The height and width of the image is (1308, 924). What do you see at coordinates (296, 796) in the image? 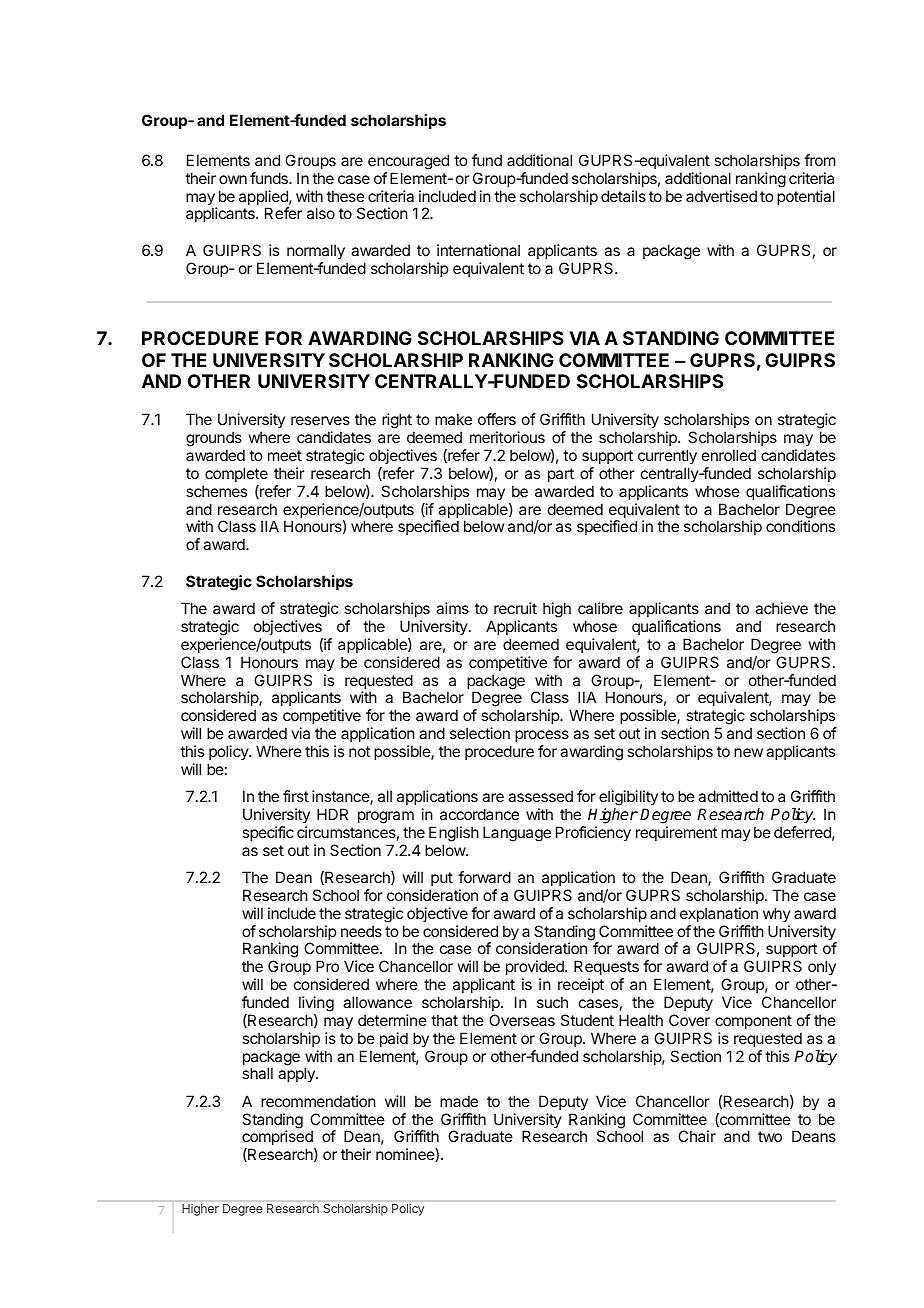
I see `first` at bounding box center [296, 796].
